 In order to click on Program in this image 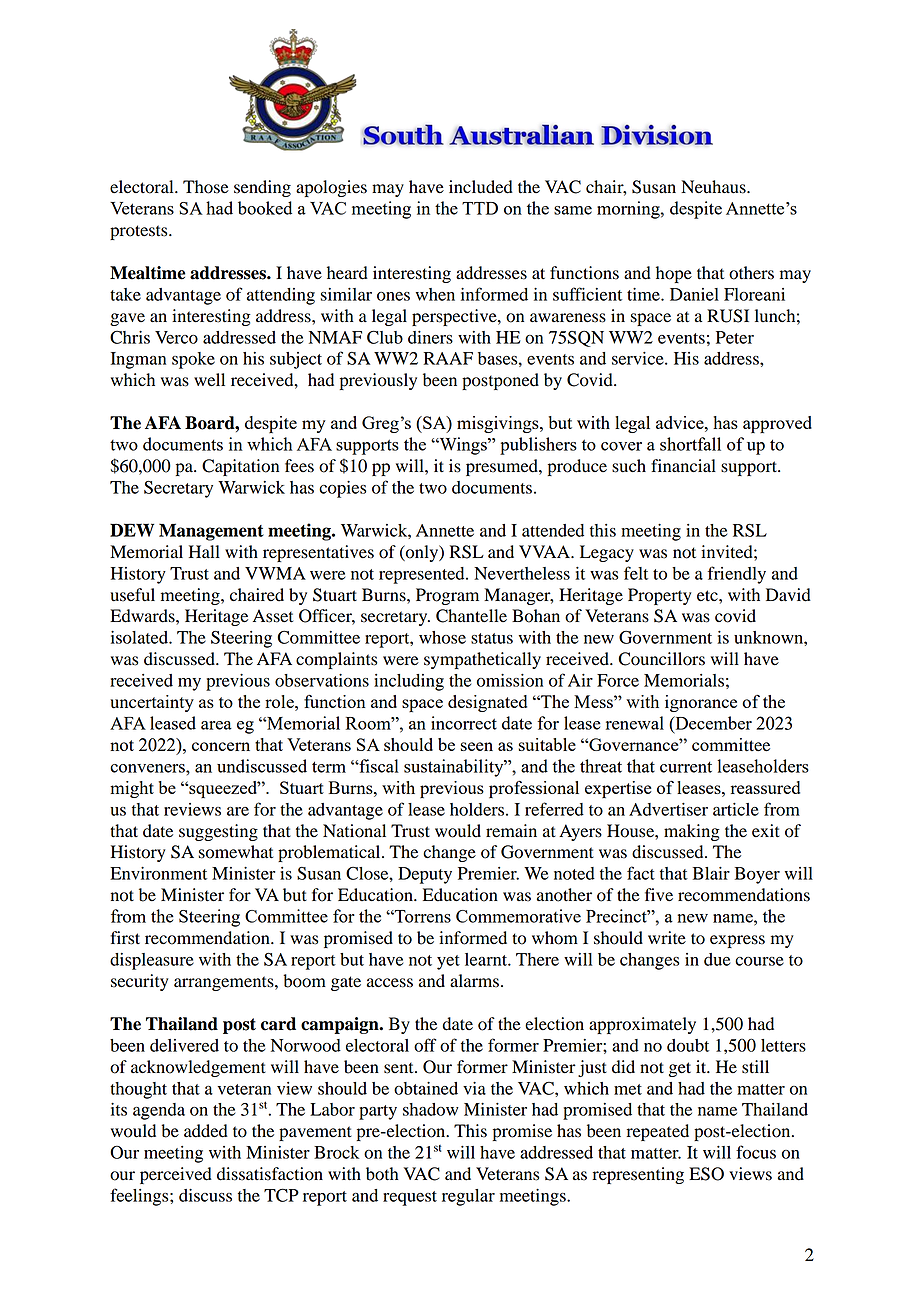, I will do `click(447, 596)`.
